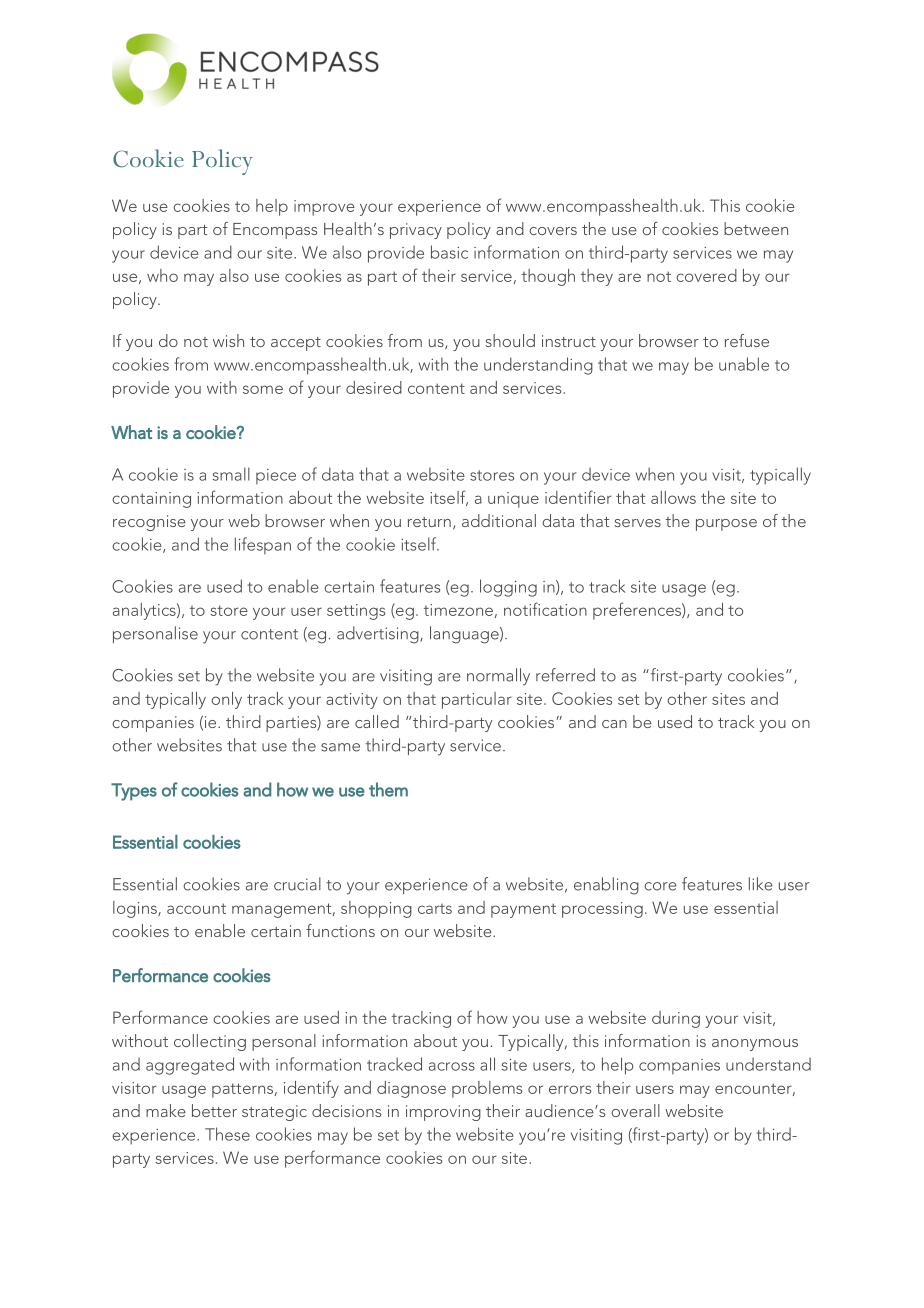 The height and width of the screenshot is (1308, 924). I want to click on better, so click(214, 1110).
